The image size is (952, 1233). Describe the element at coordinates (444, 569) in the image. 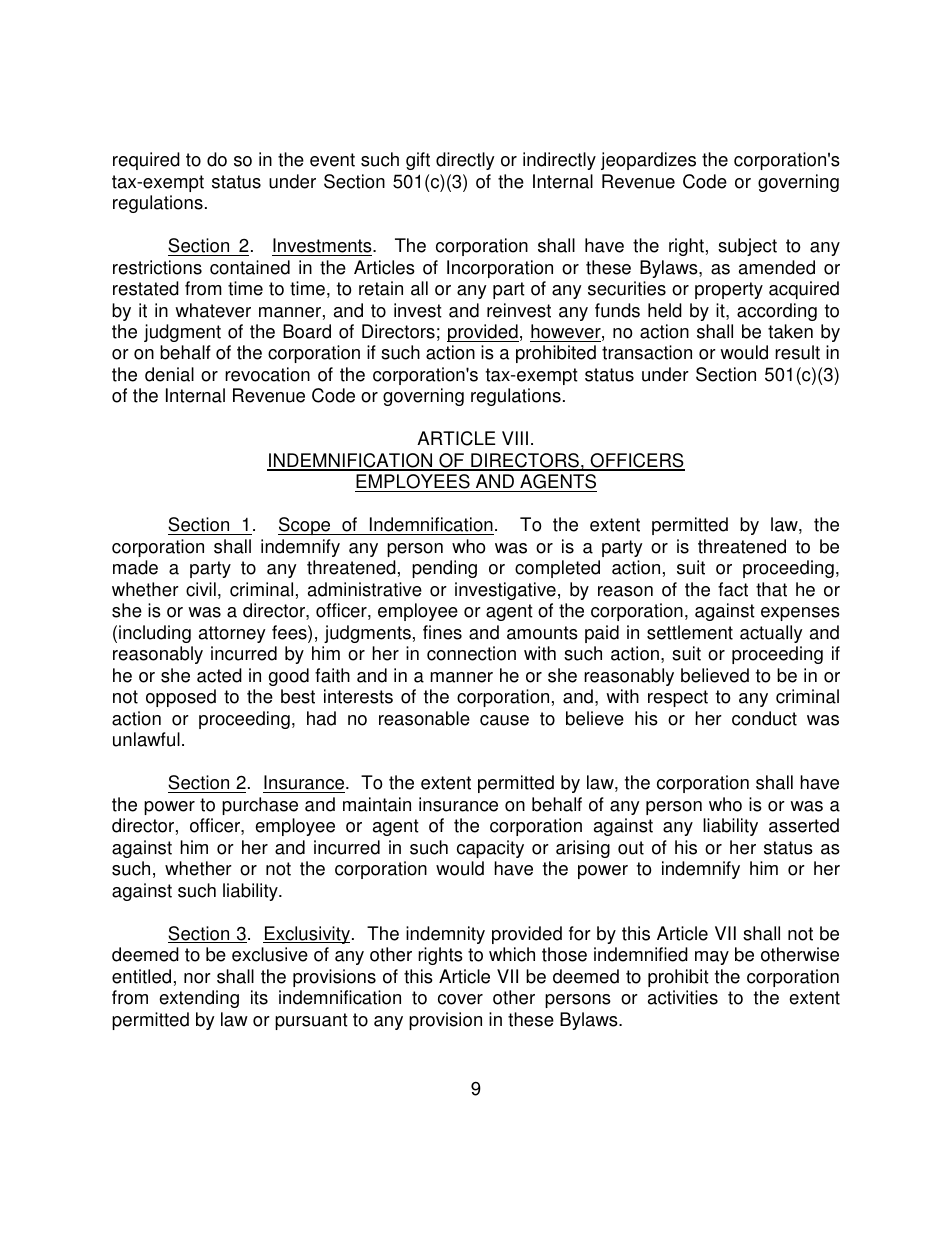

I see `pending` at that location.
